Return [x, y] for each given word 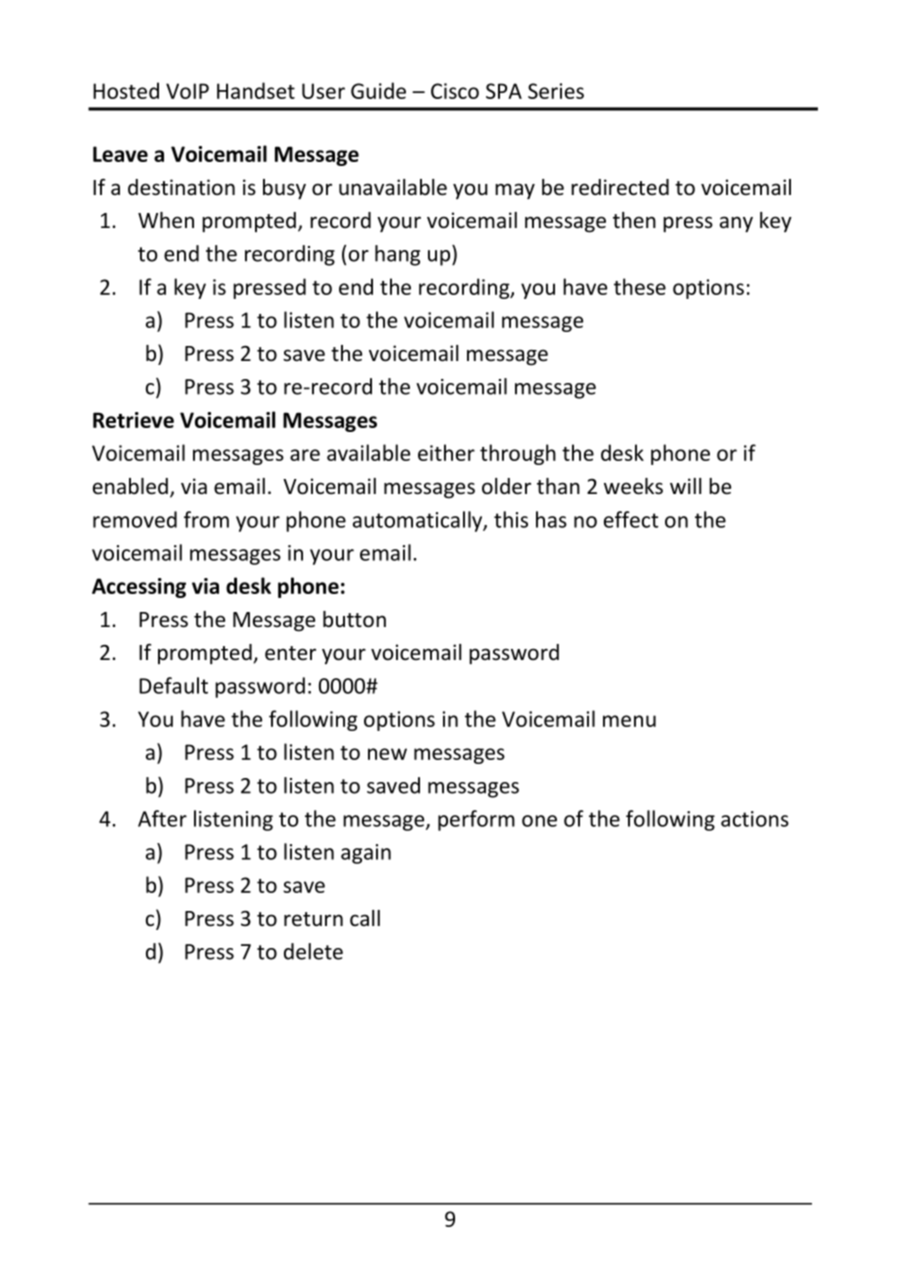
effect [631, 519]
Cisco [455, 91]
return [313, 919]
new [387, 754]
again [366, 854]
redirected [620, 187]
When [166, 220]
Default [173, 685]
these [640, 286]
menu [629, 721]
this [511, 519]
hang [397, 255]
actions [755, 819]
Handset [256, 90]
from [206, 519]
